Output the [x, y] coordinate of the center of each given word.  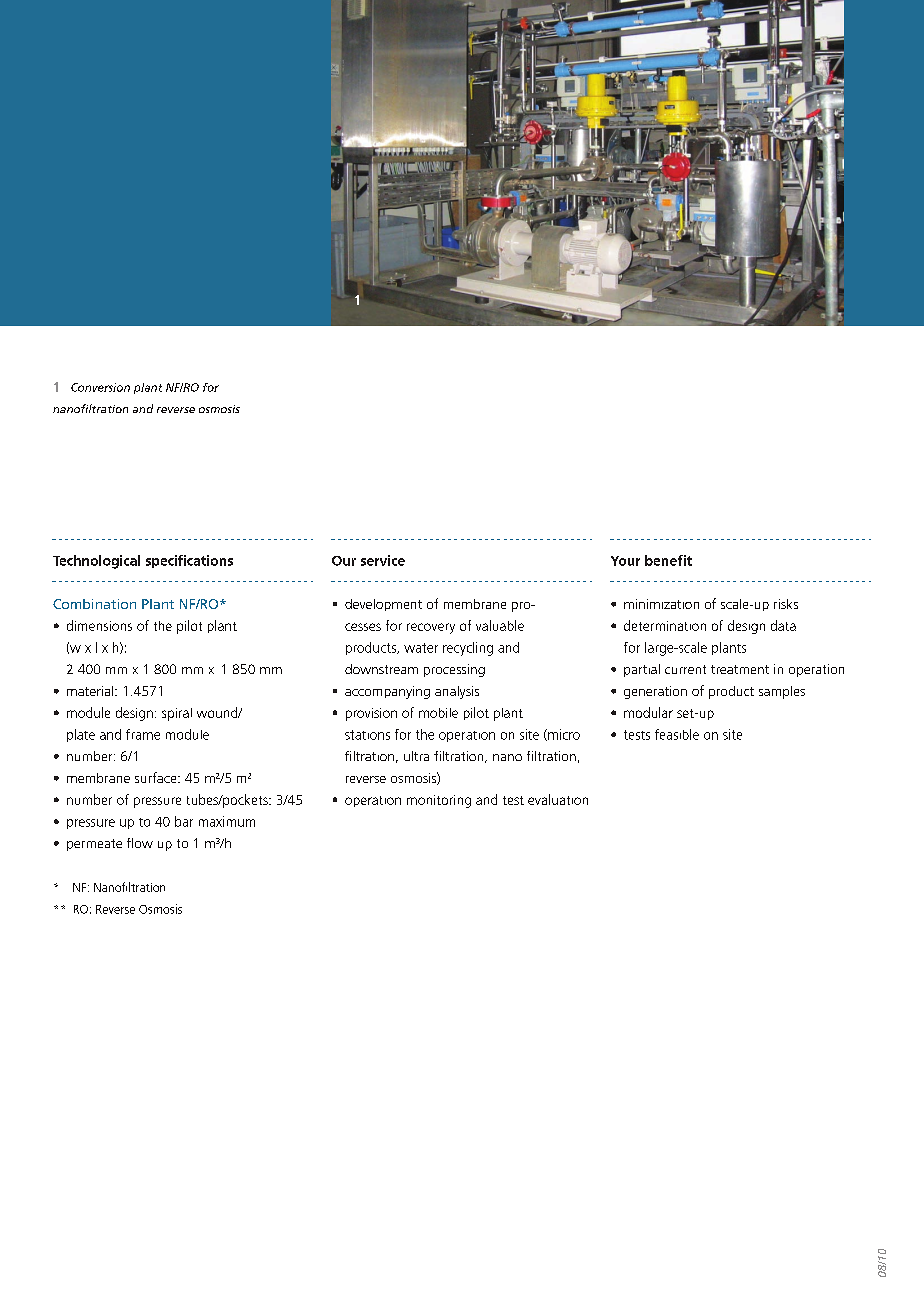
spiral [177, 714]
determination [665, 625]
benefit [668, 560]
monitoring [439, 801]
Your [625, 561]
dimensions [99, 625]
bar [184, 821]
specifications [189, 561]
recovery [431, 628]
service [383, 560]
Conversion [100, 387]
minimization [661, 604]
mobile [438, 713]
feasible [677, 734]
